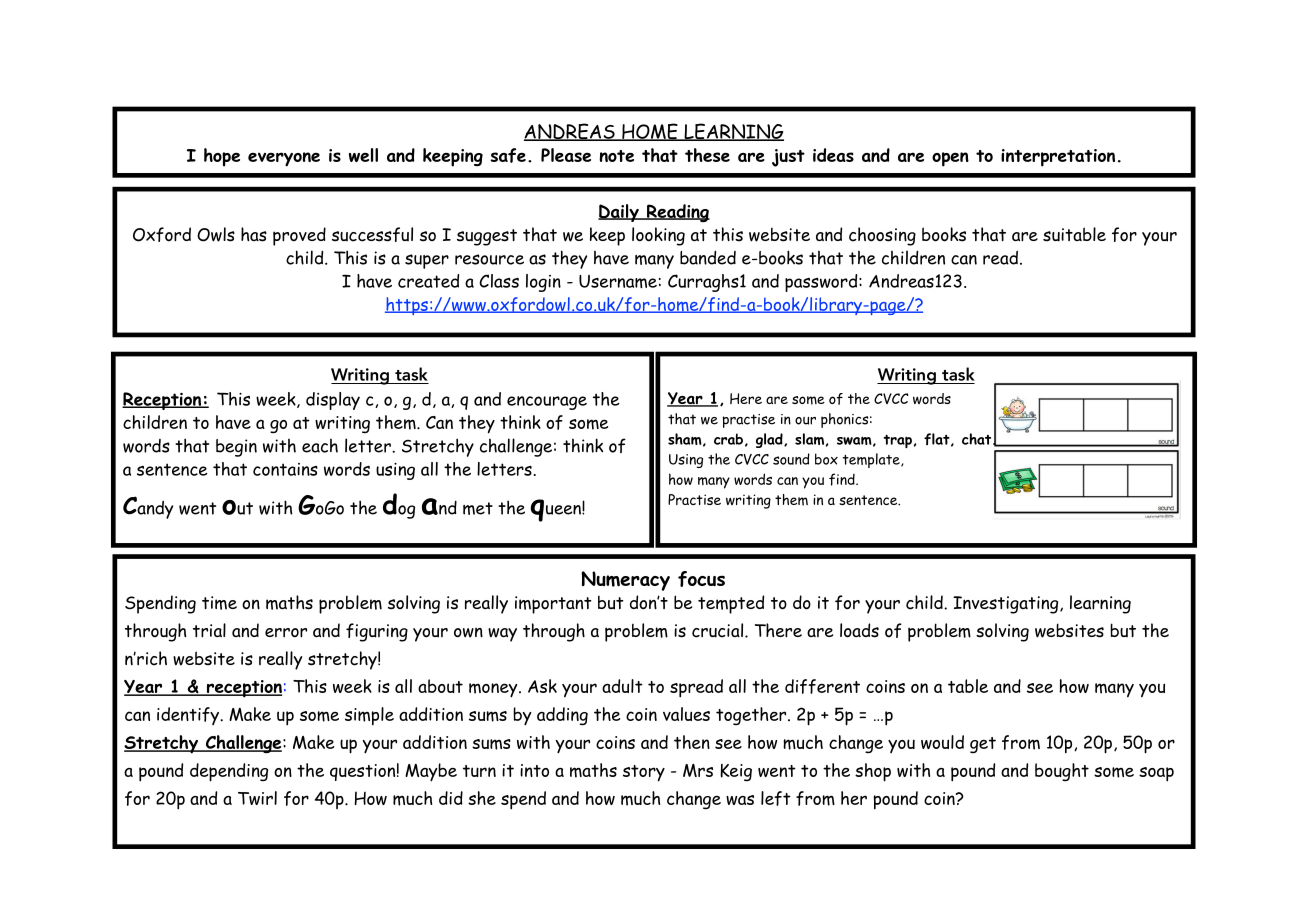 This screenshot has width=1308, height=924. I want to click on Twirl, so click(257, 798).
